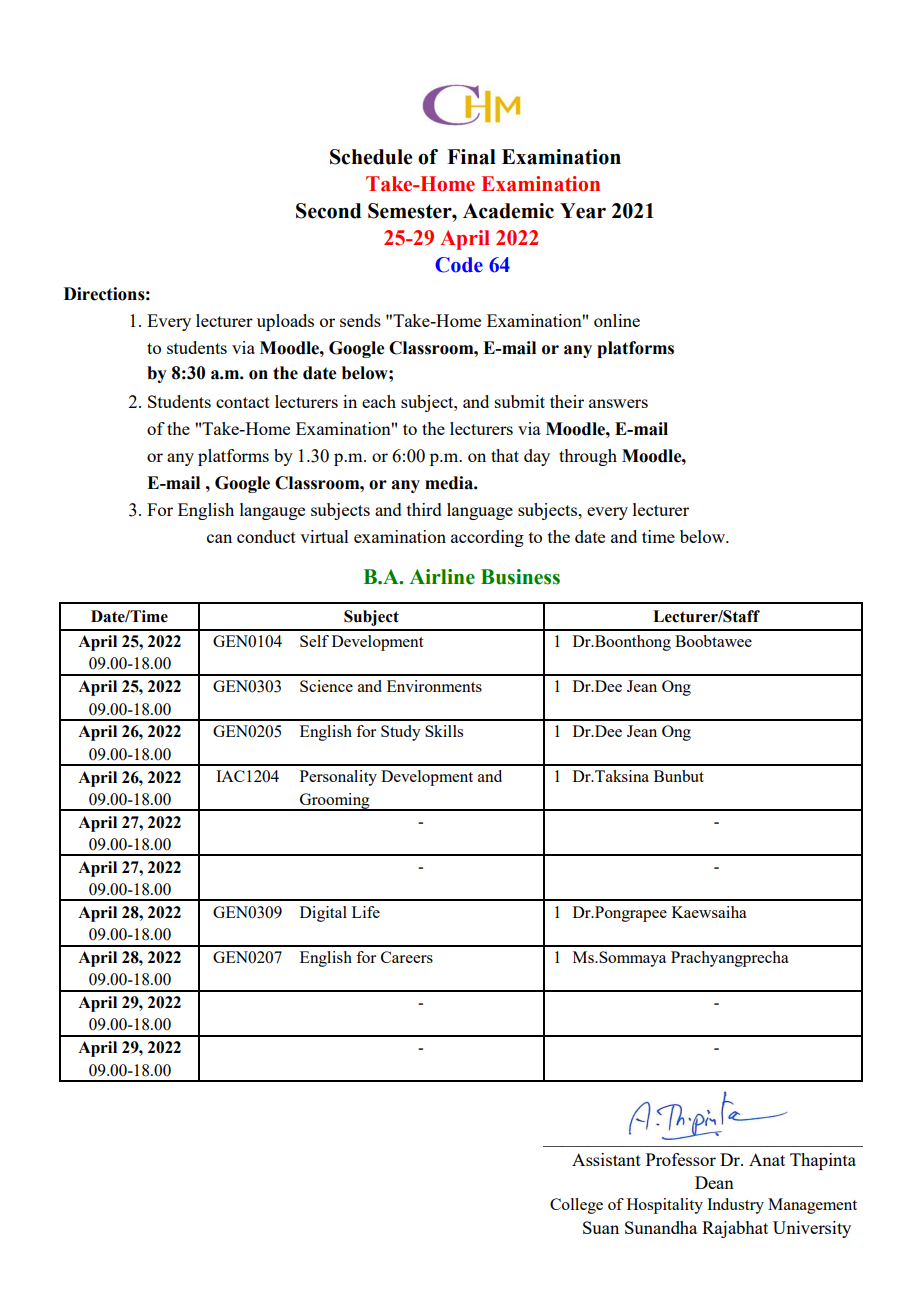 Image resolution: width=924 pixels, height=1308 pixels. I want to click on Environments, so click(434, 686).
